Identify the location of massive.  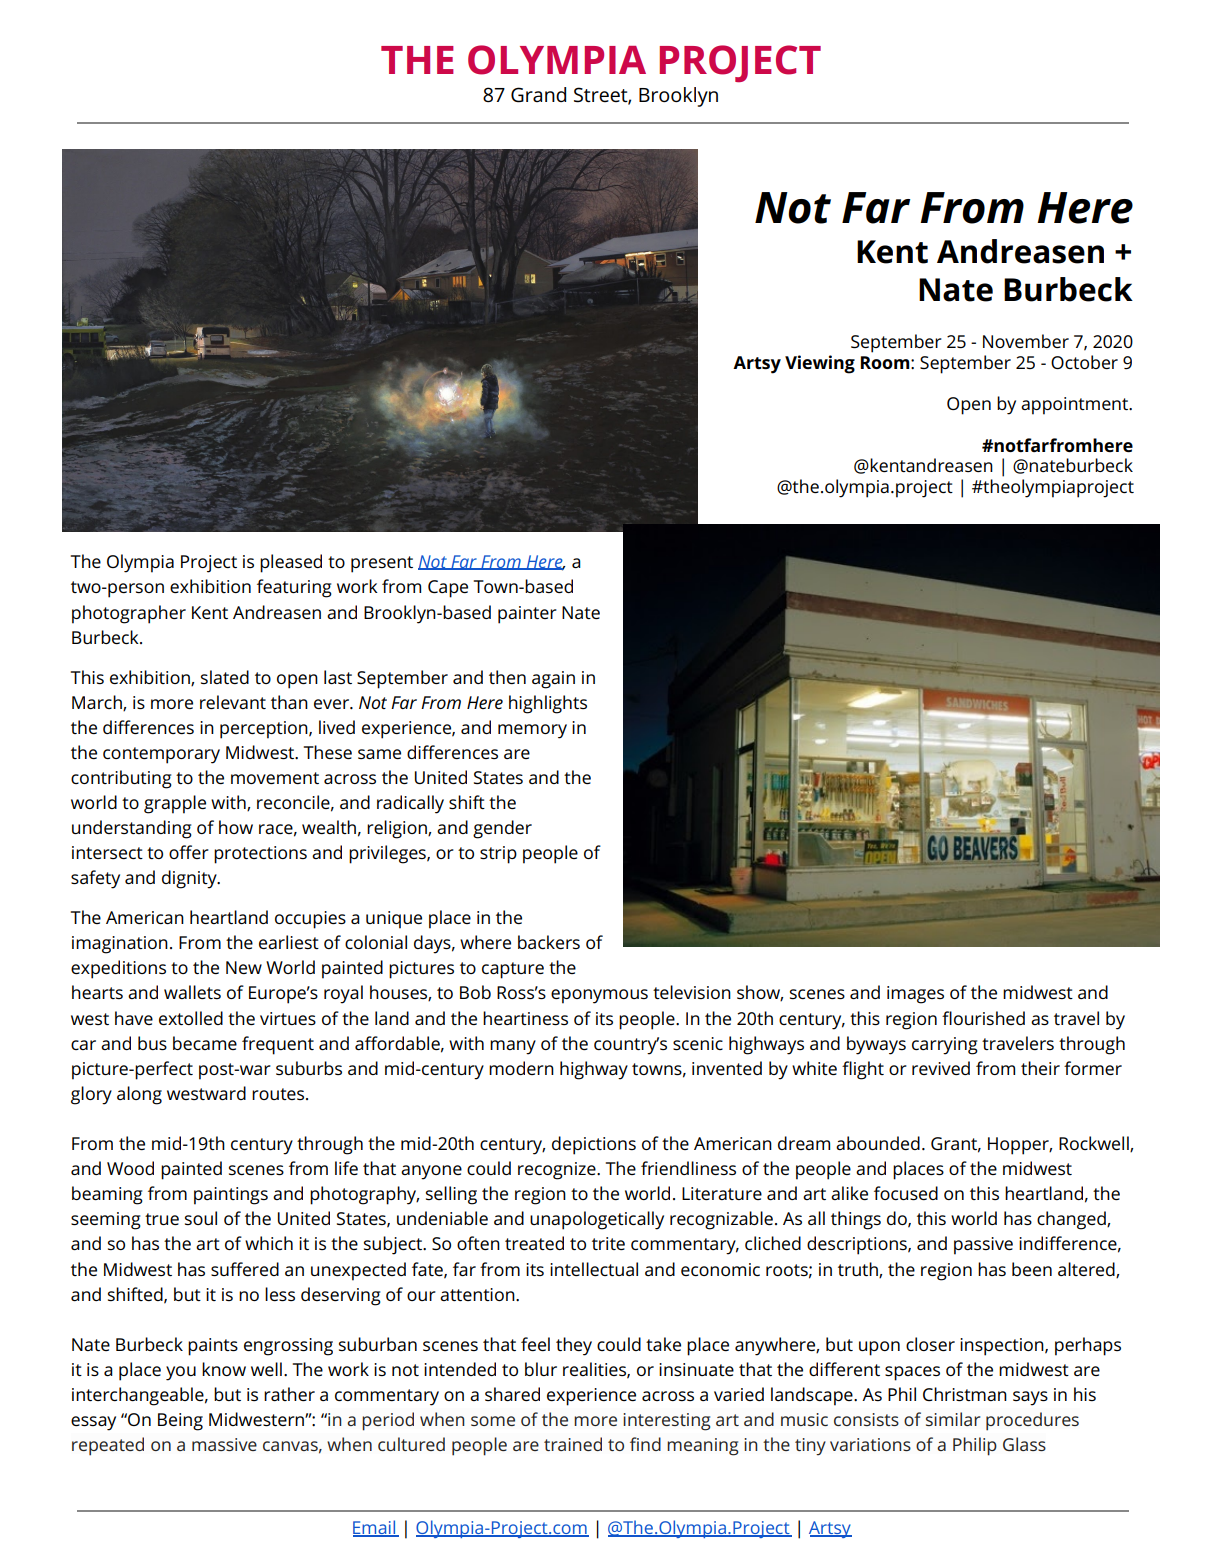
(224, 1444).
